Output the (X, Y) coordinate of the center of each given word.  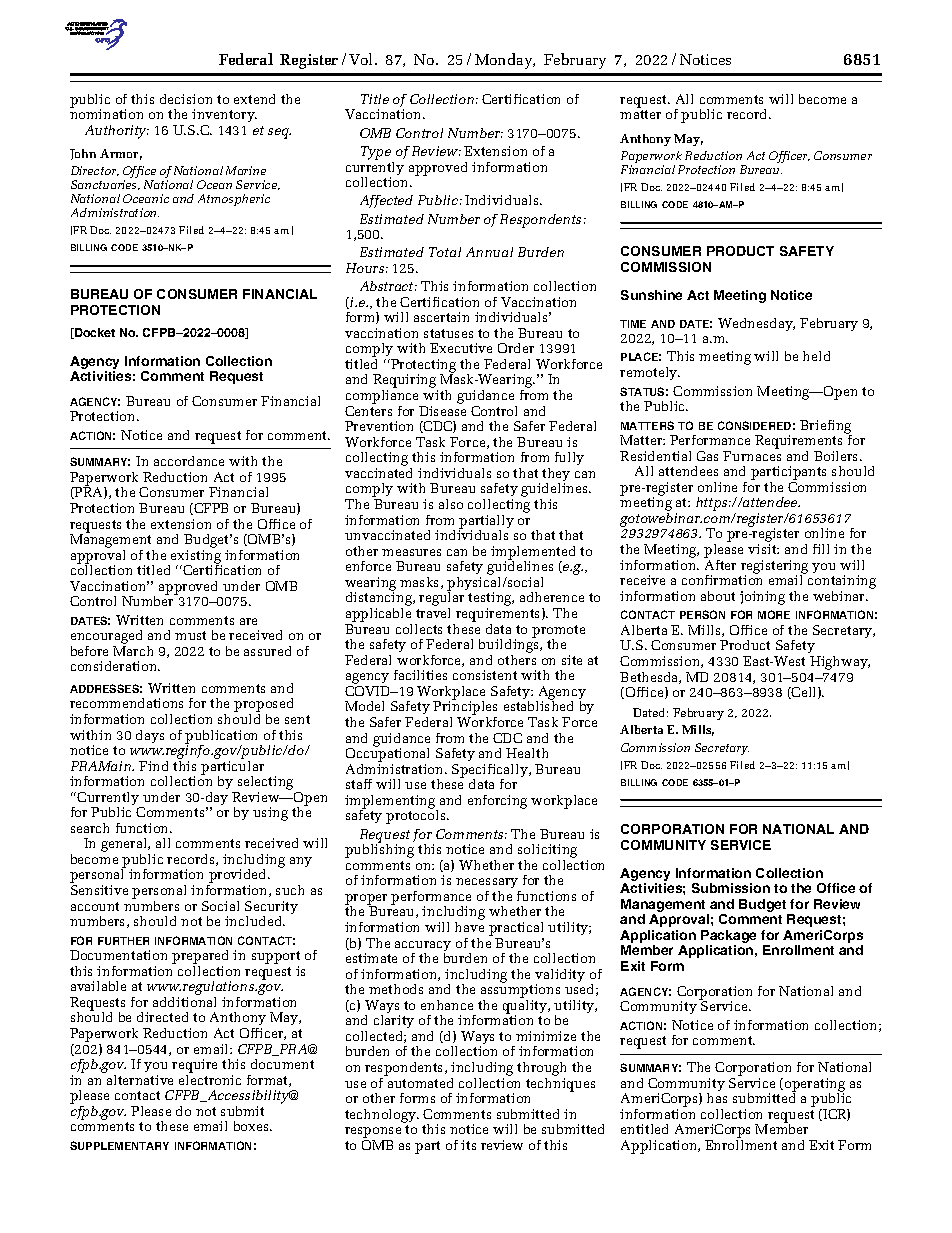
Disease (442, 411)
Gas (707, 456)
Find (153, 766)
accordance (189, 461)
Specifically (491, 772)
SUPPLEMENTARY (119, 1145)
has (717, 1098)
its (468, 1145)
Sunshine (651, 295)
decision (186, 99)
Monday (505, 61)
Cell (804, 693)
